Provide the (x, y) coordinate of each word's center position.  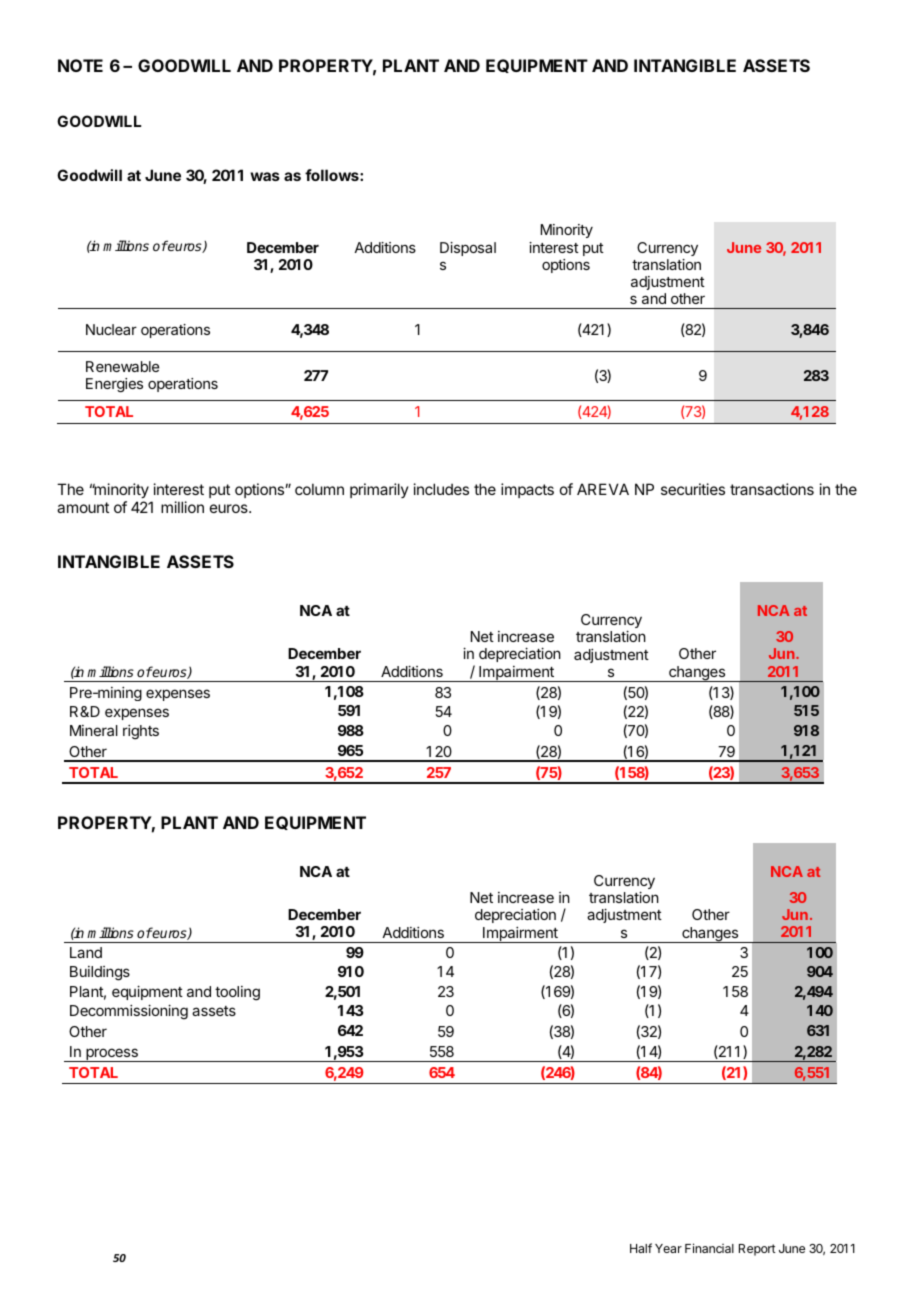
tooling (237, 993)
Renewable (122, 366)
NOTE (80, 65)
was (265, 176)
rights (141, 732)
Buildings (100, 973)
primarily (379, 490)
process (112, 1055)
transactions (772, 489)
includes (441, 489)
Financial (709, 1248)
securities (693, 489)
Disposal (468, 249)
